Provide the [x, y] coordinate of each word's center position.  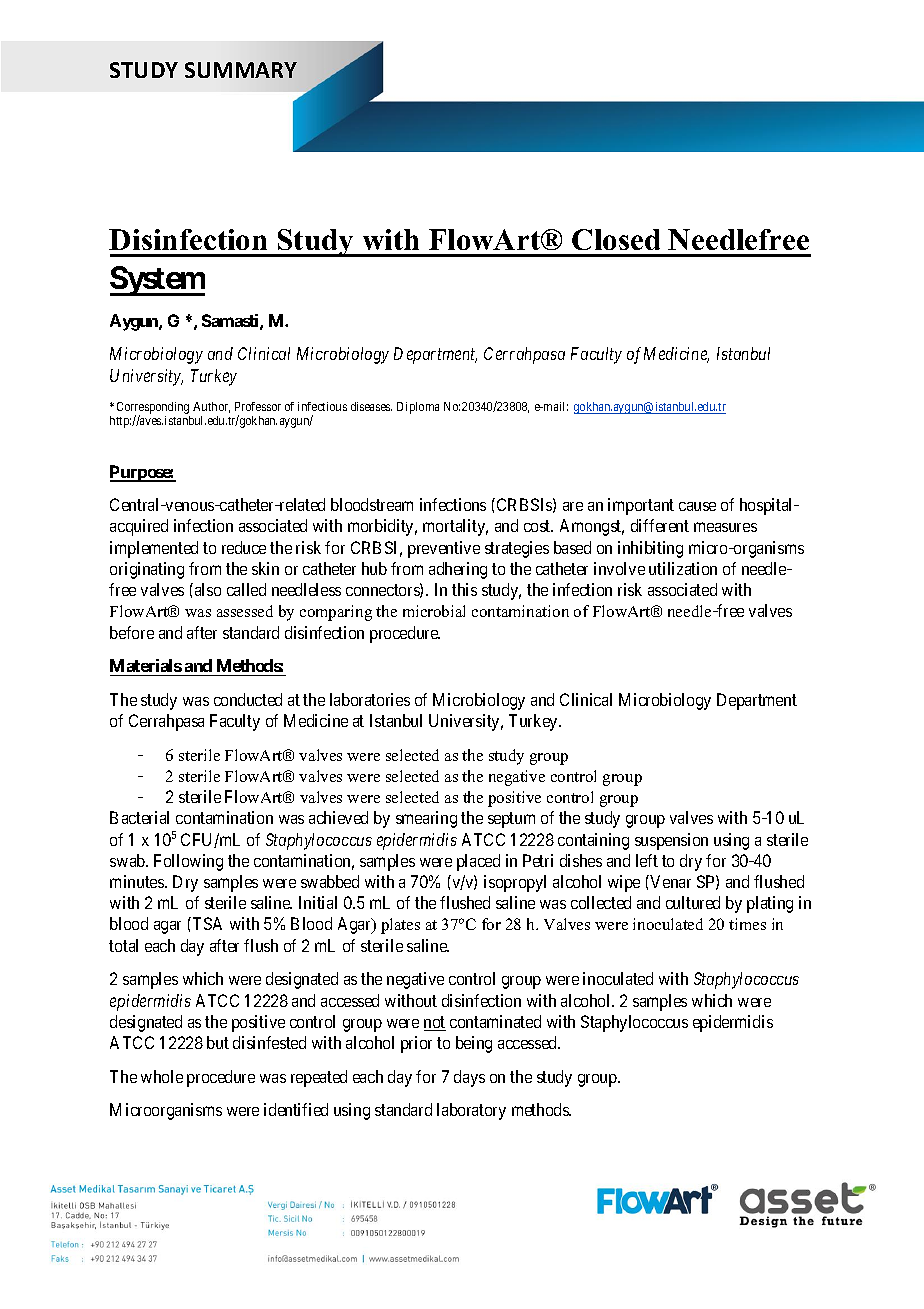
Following [188, 862]
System [157, 281]
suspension [671, 841]
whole [162, 1076]
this [464, 589]
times [747, 924]
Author [211, 407]
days [469, 1078]
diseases [371, 406]
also [208, 589]
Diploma [418, 408]
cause [697, 506]
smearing [426, 819]
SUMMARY [241, 70]
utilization [683, 568]
